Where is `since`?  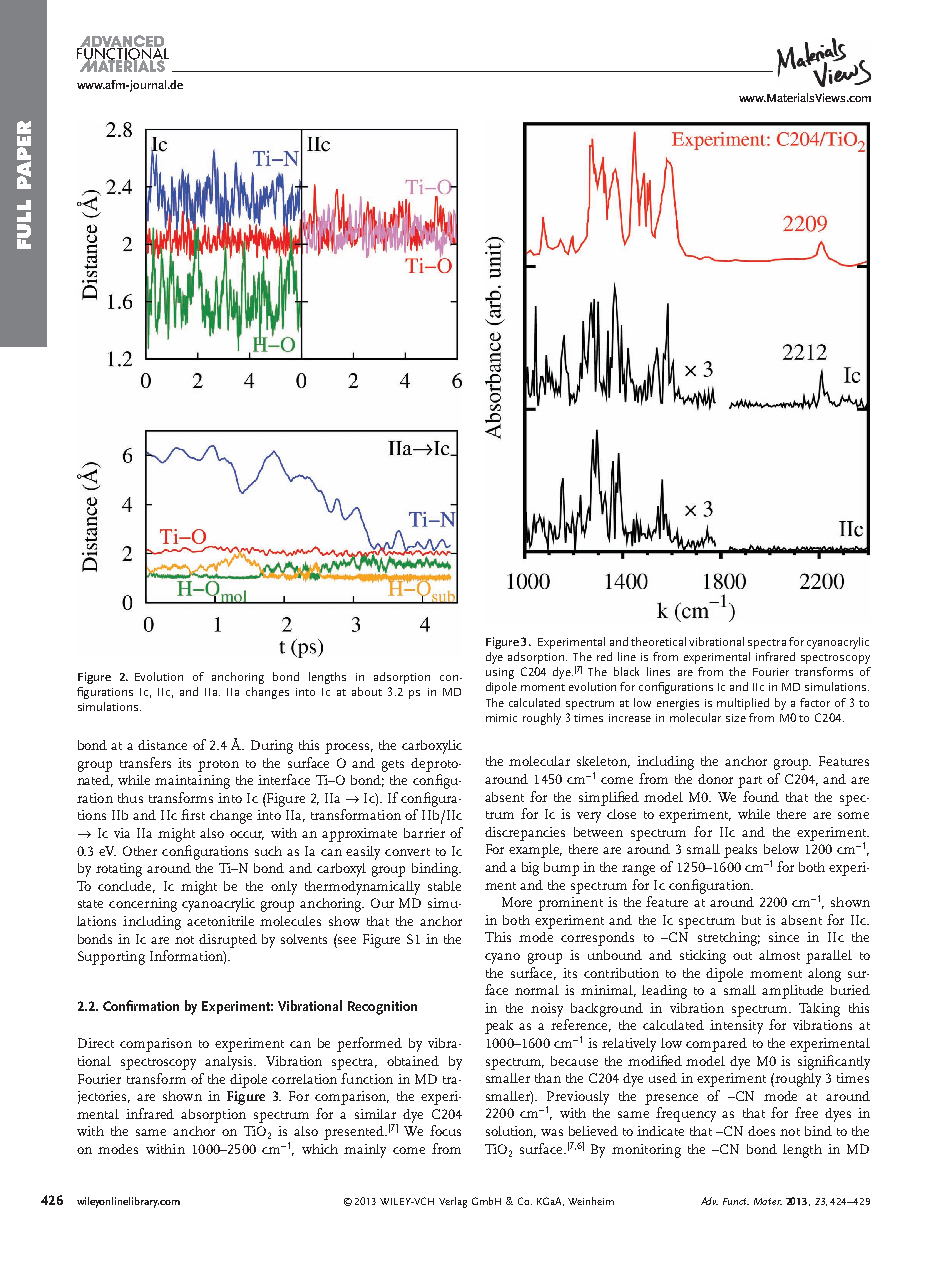
since is located at coordinates (784, 937).
